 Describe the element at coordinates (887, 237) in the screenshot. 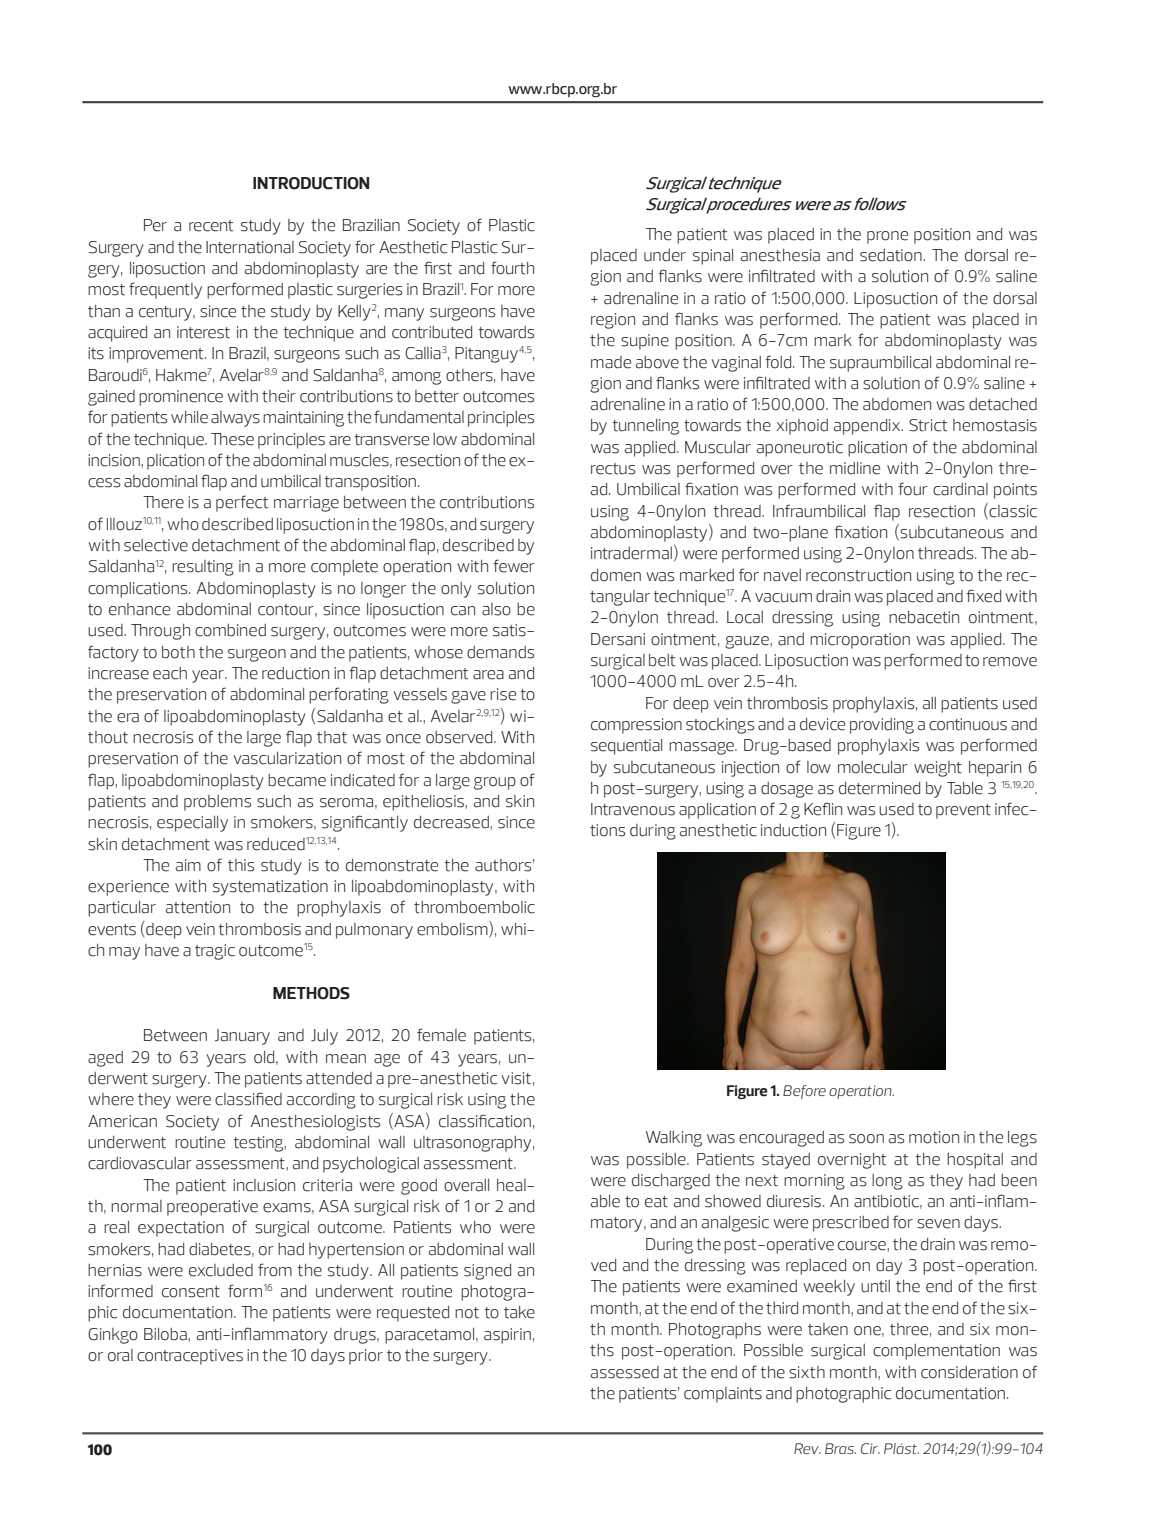

I see `prone` at that location.
